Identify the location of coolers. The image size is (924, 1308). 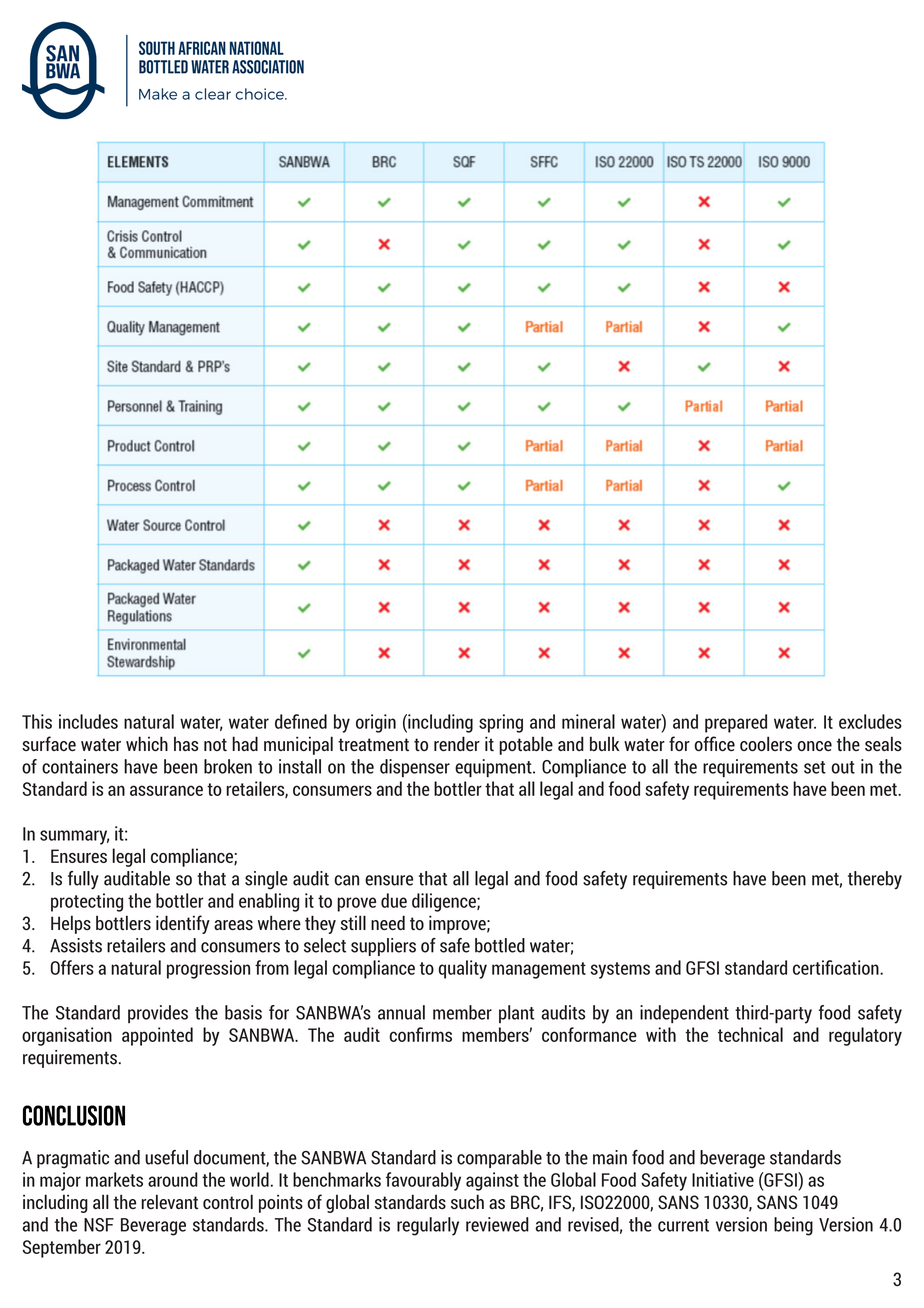
(766, 744).
